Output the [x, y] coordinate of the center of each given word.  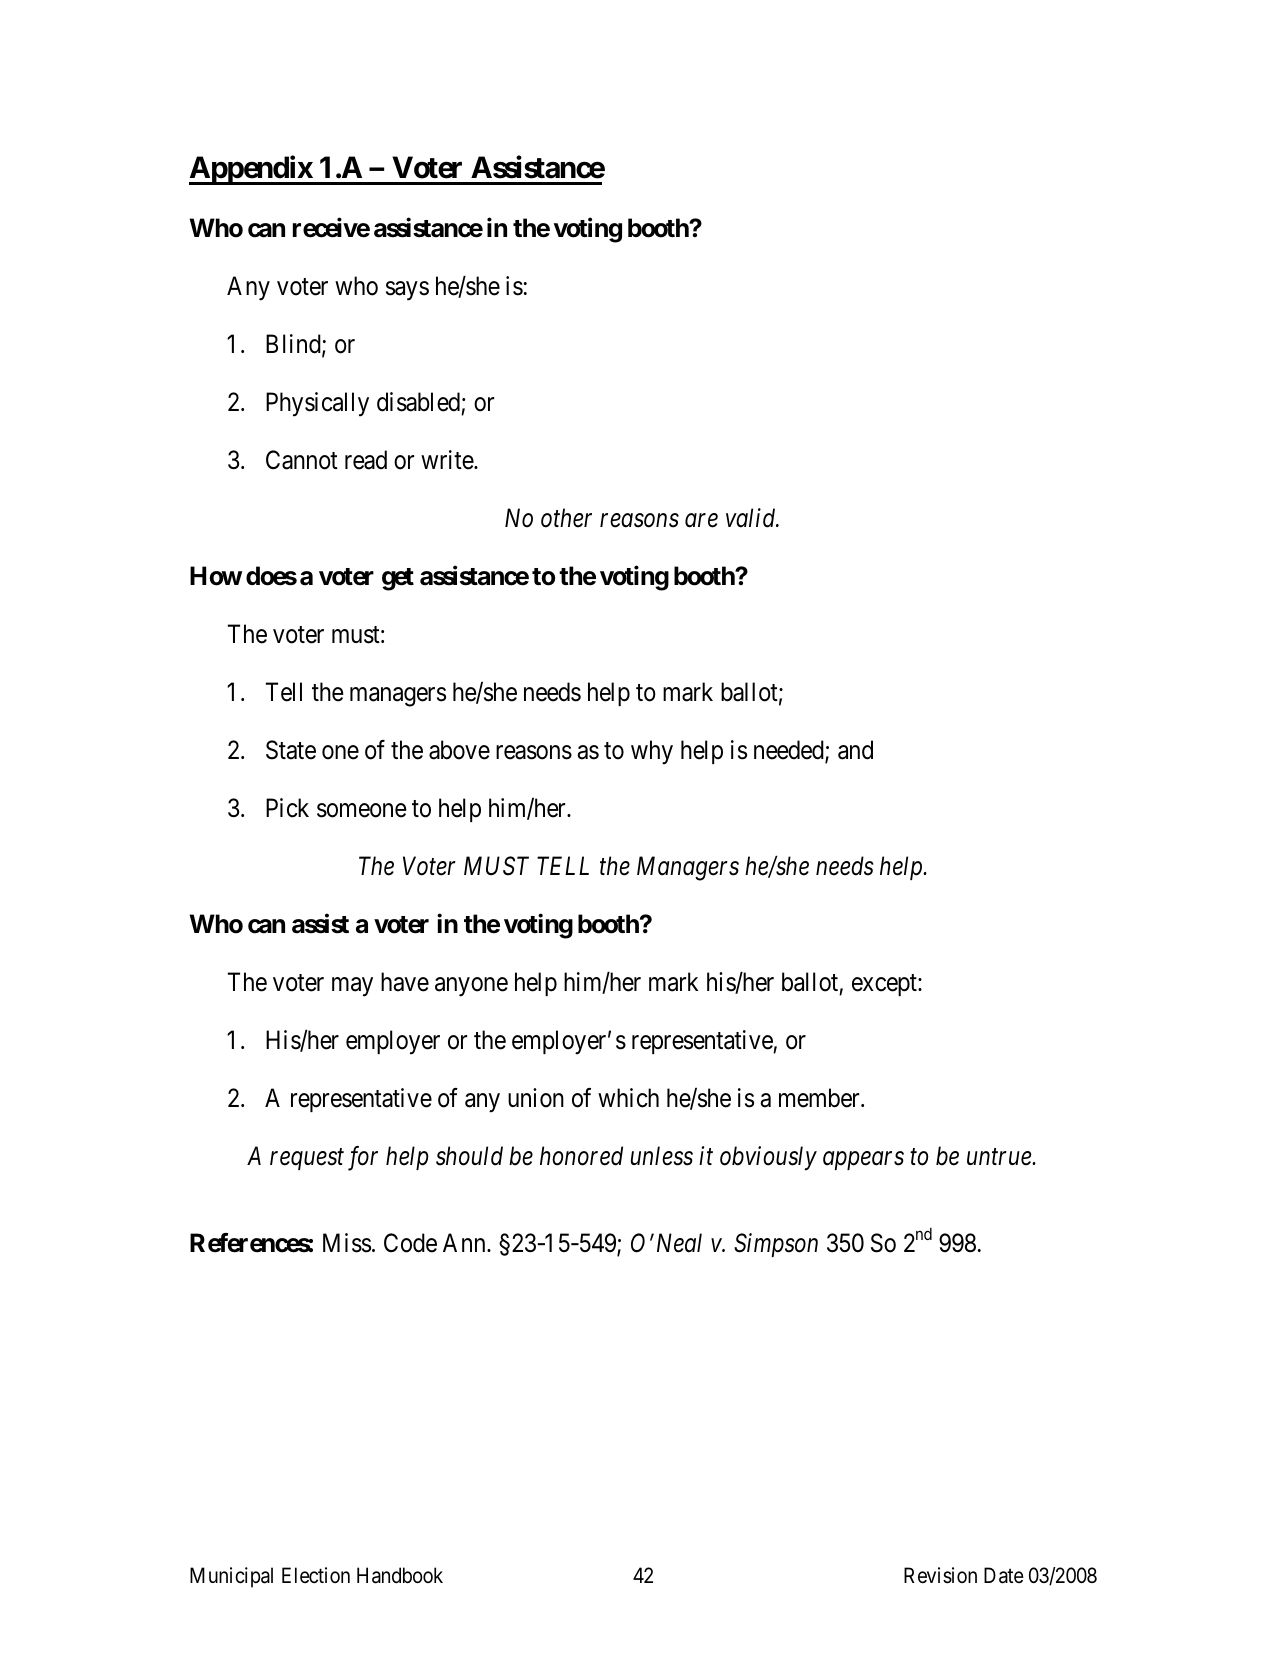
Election [316, 1575]
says [407, 291]
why [652, 752]
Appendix [251, 170]
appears [863, 1161]
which [628, 1098]
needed [790, 751]
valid [752, 518]
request [307, 1159]
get [398, 579]
